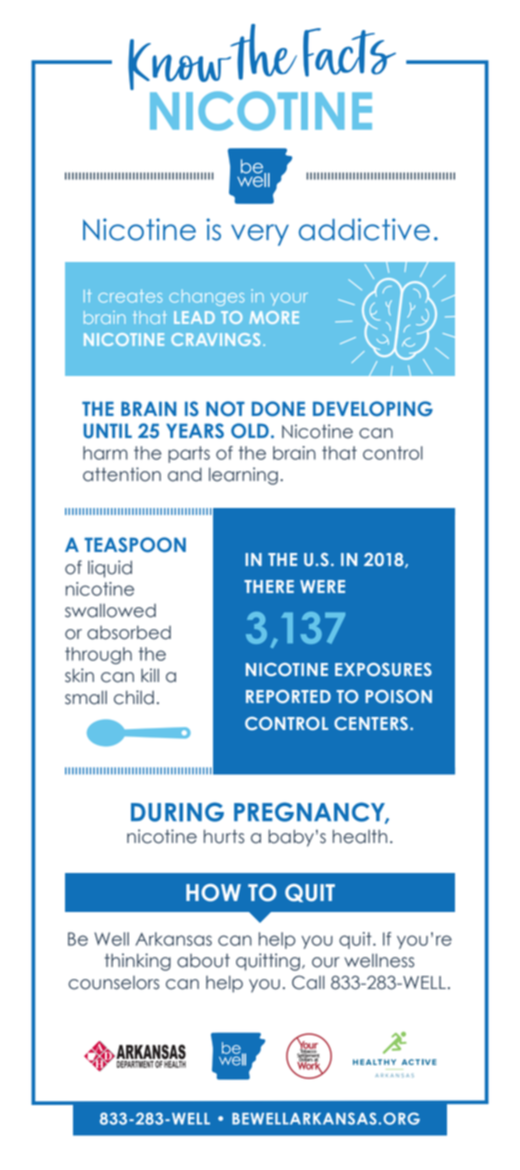  I want to click on addictive, so click(364, 229).
